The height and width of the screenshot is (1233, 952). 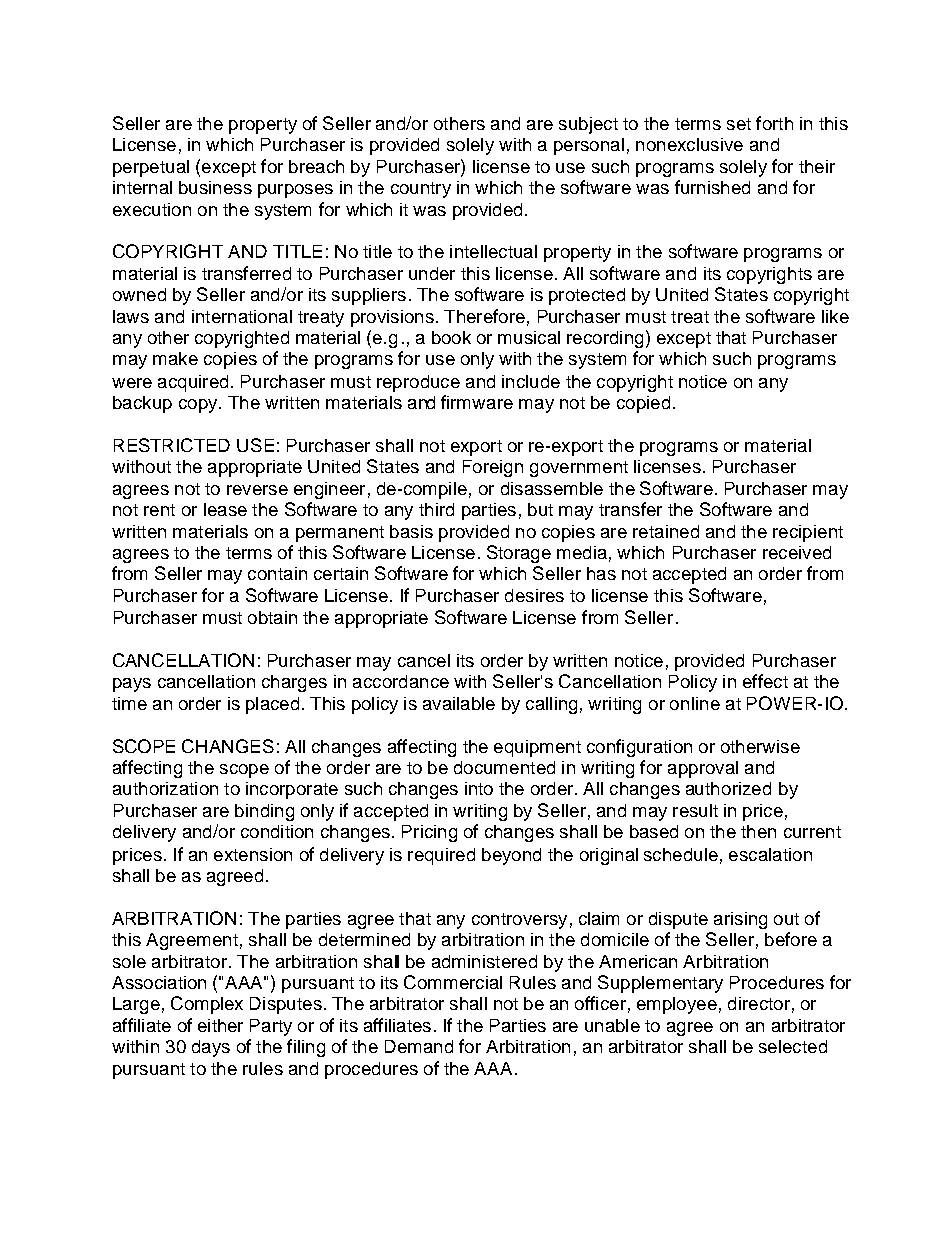 What do you see at coordinates (759, 1003) in the screenshot?
I see `director` at bounding box center [759, 1003].
